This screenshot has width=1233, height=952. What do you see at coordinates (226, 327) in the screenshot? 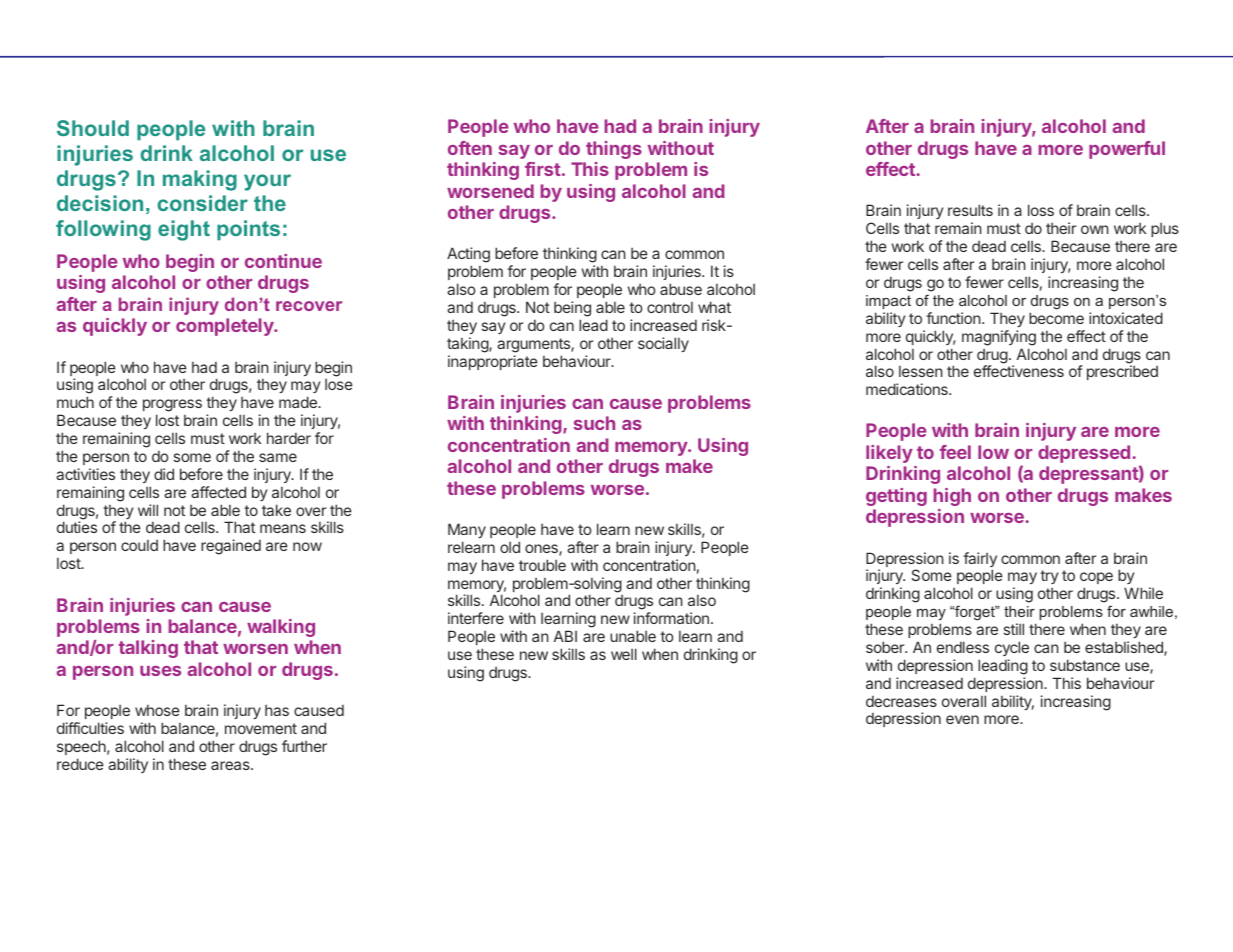
I see `completely` at bounding box center [226, 327].
